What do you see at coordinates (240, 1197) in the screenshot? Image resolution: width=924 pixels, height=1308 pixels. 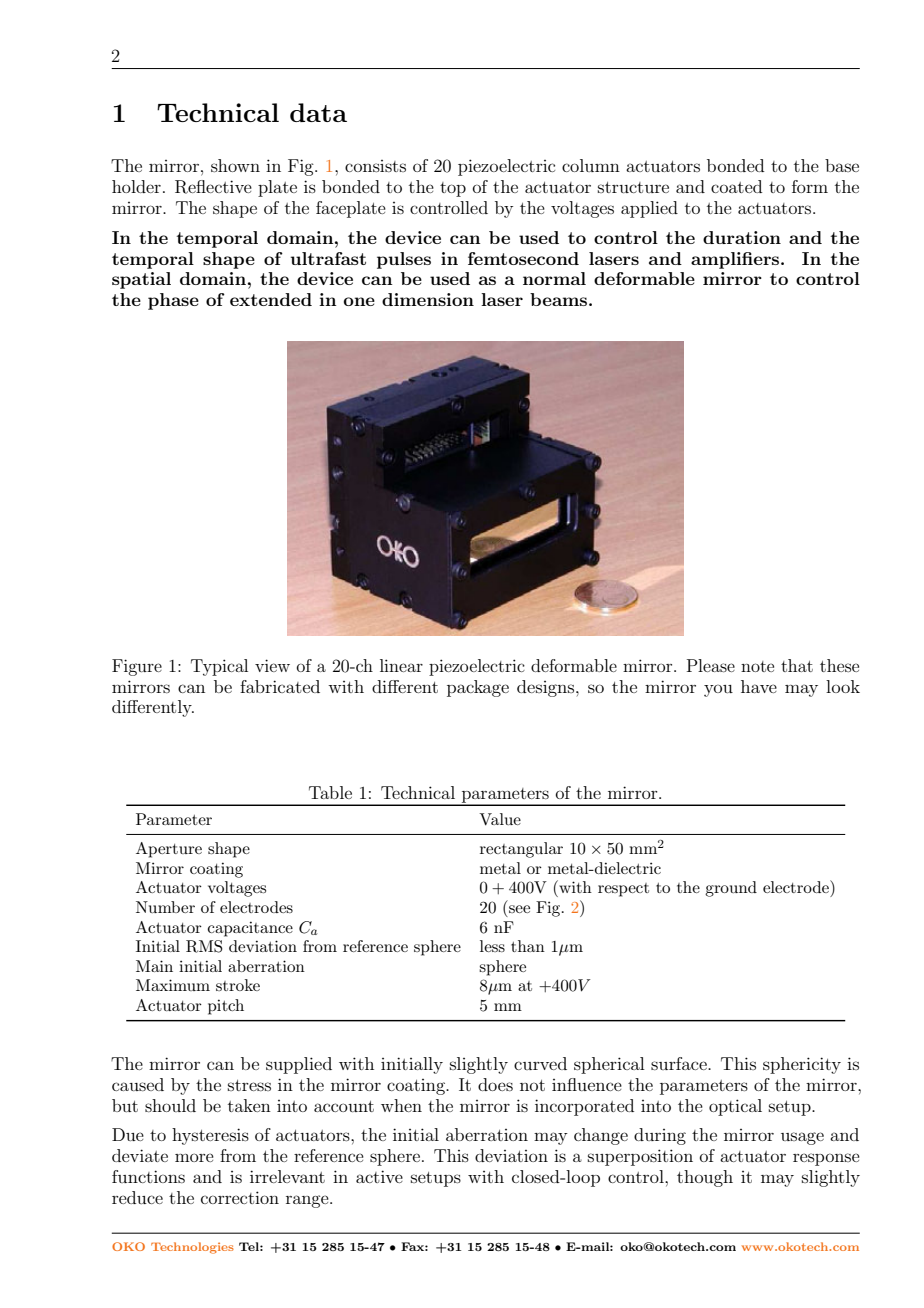 I see `correction` at bounding box center [240, 1197].
